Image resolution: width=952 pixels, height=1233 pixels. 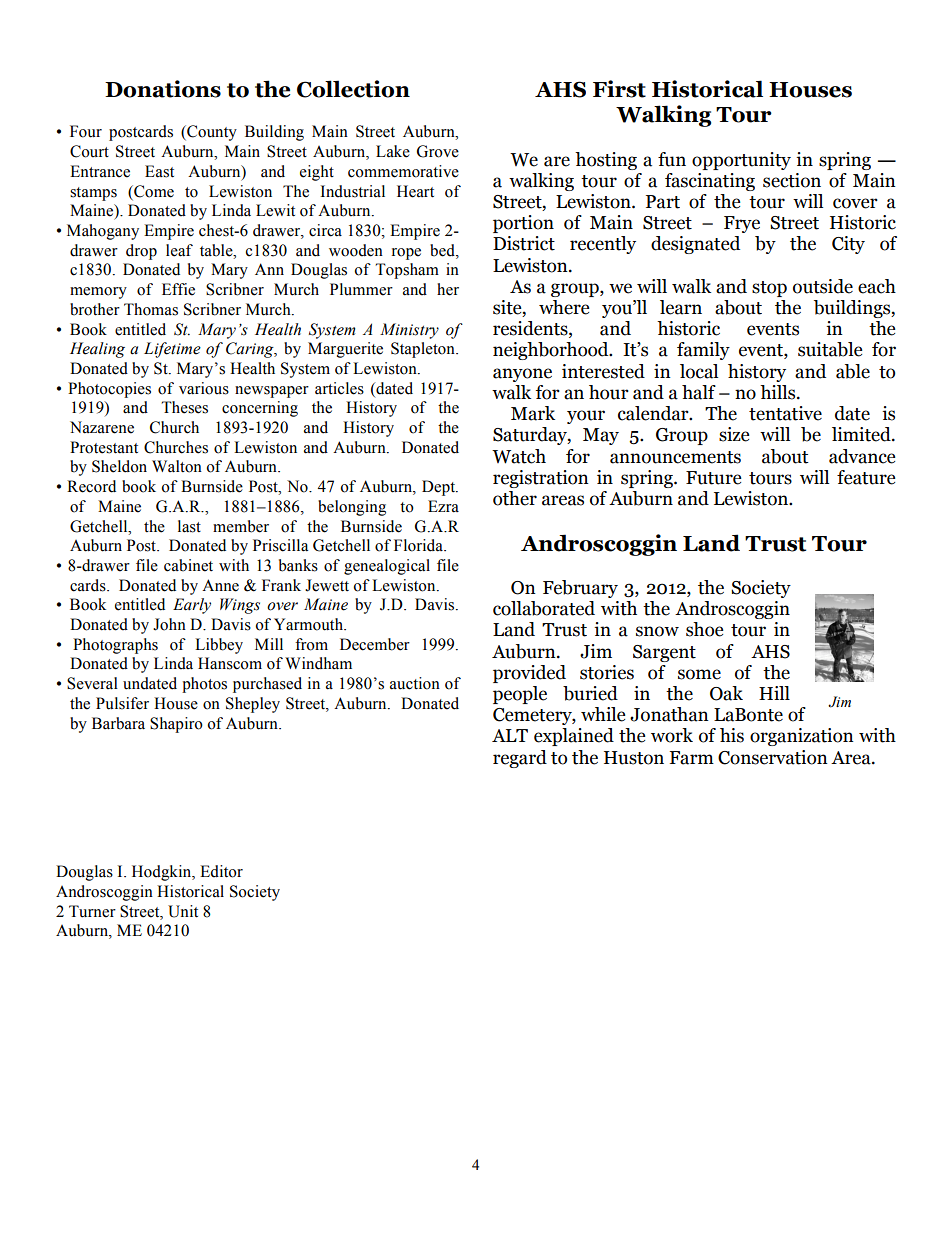 I want to click on County, so click(x=211, y=133).
